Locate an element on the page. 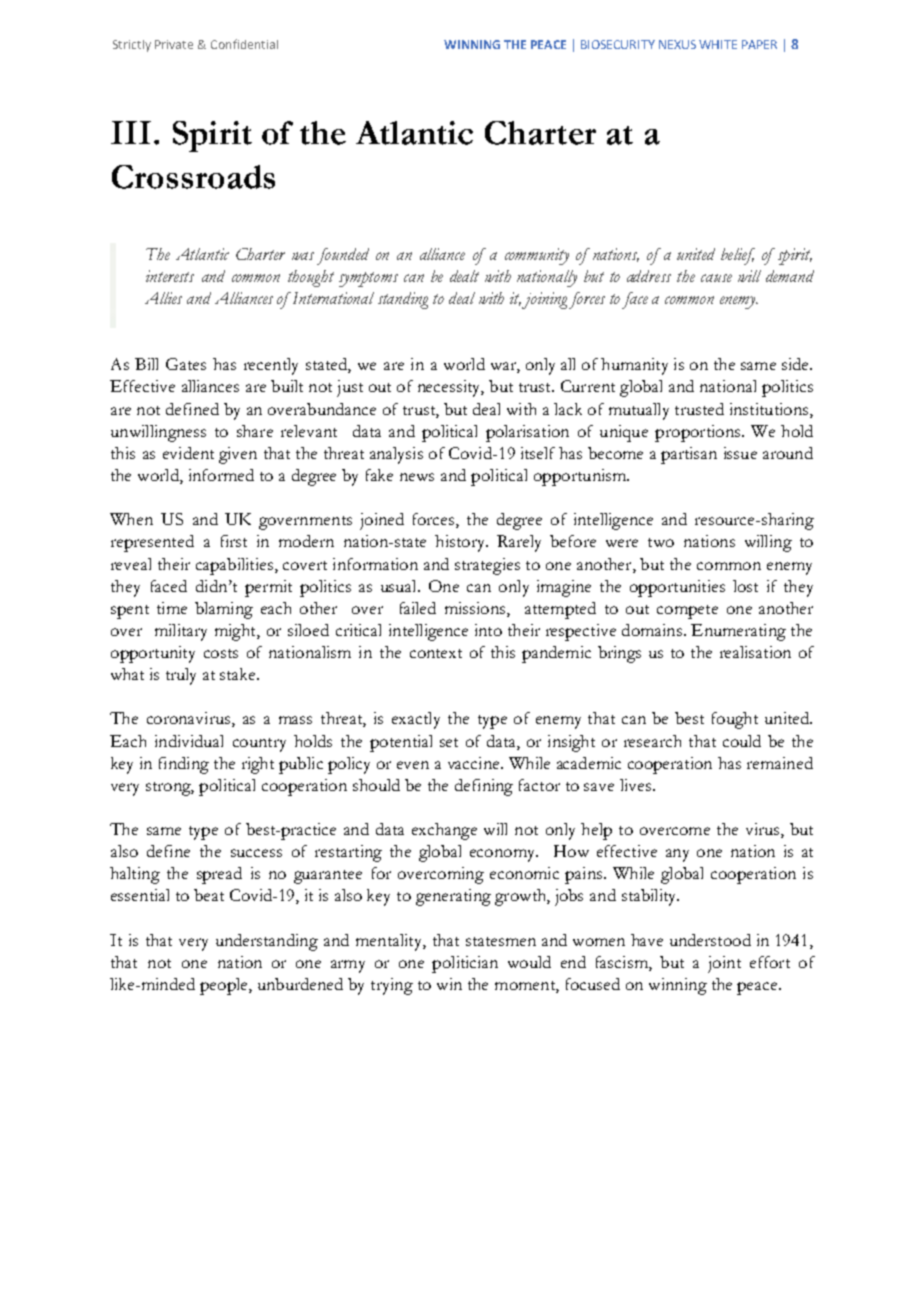  history is located at coordinates (461, 543).
